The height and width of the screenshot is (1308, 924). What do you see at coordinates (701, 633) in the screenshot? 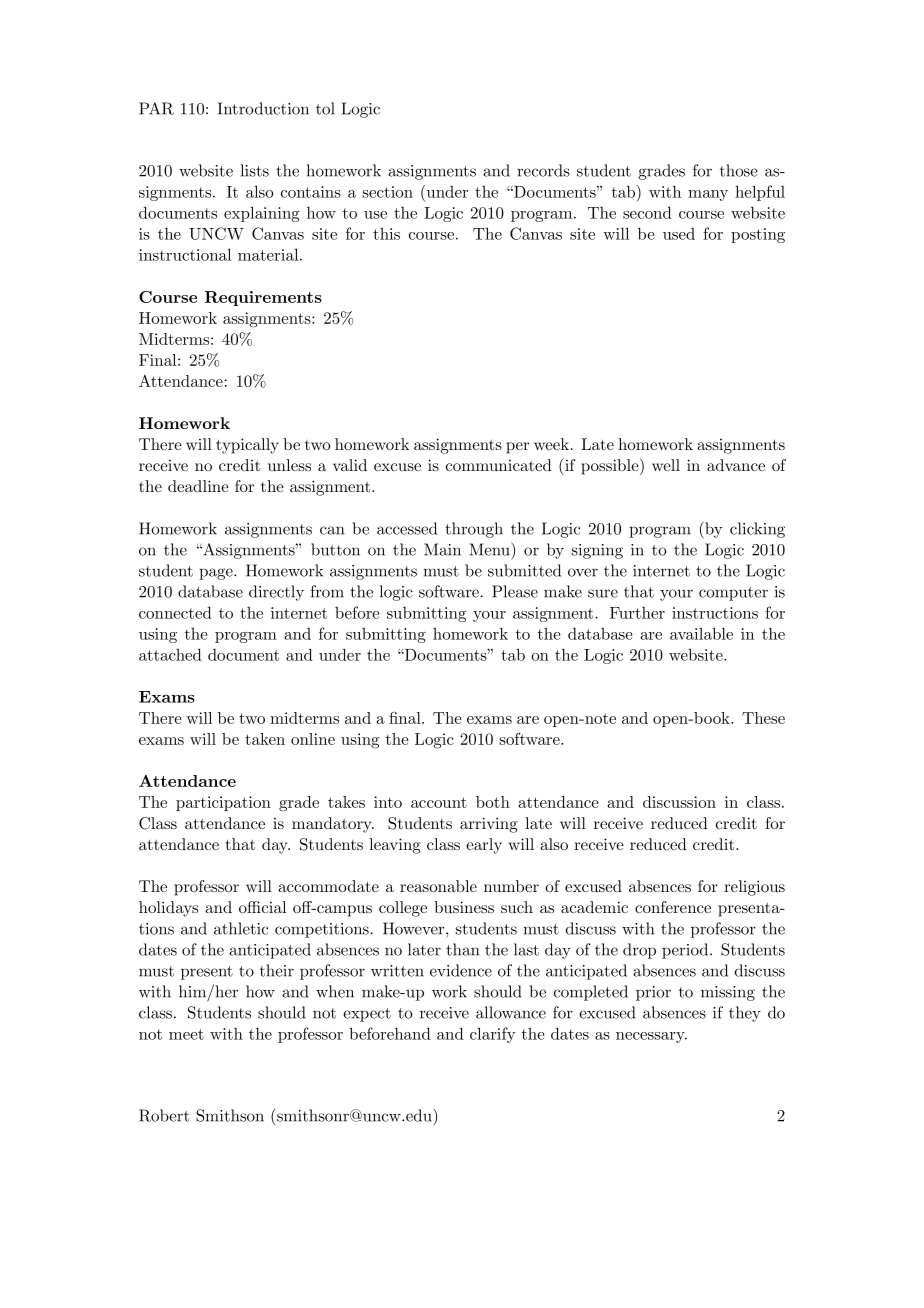
I see `available` at bounding box center [701, 633].
